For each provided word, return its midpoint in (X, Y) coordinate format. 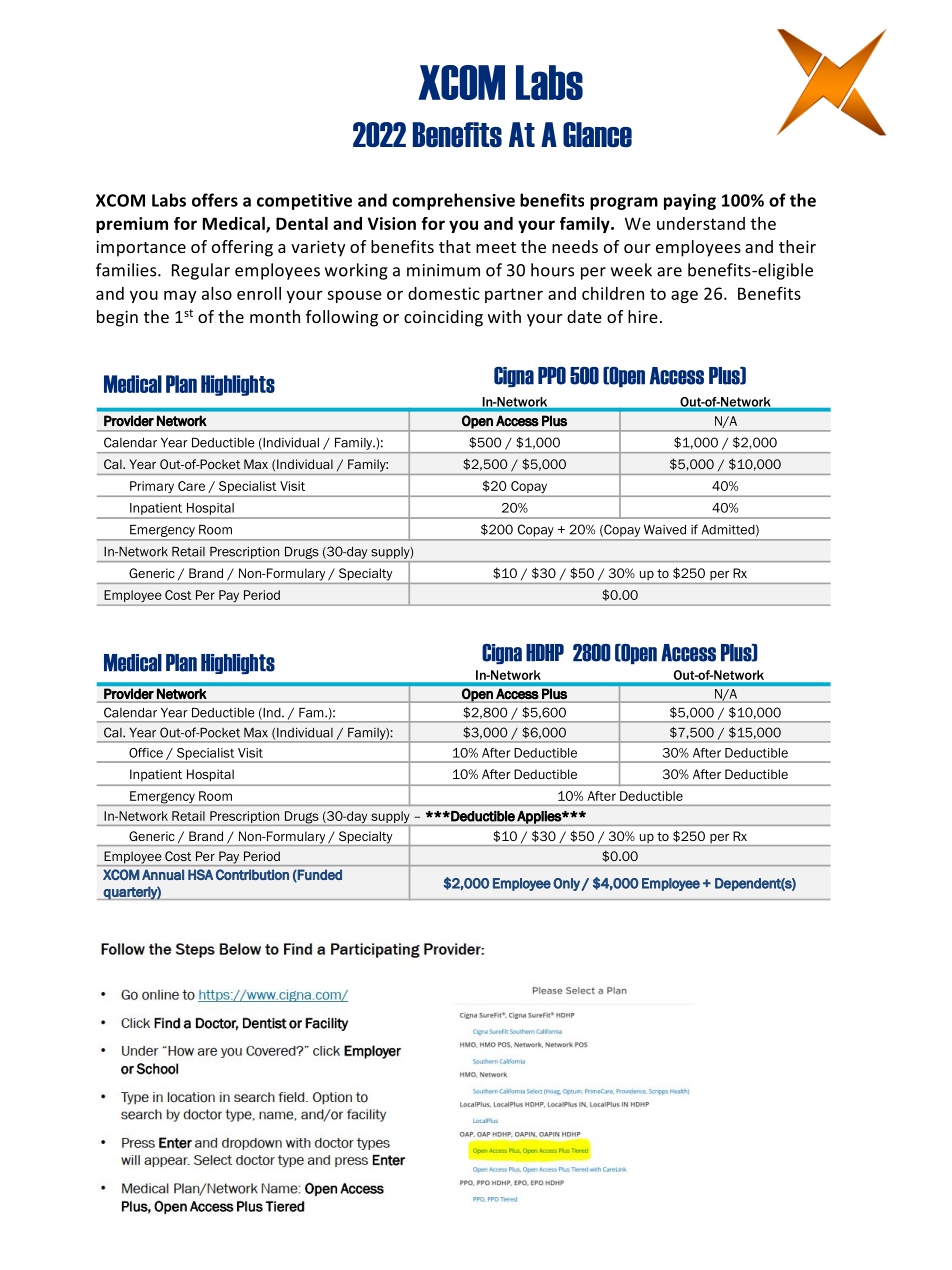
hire (643, 316)
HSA (200, 874)
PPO (552, 376)
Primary (152, 487)
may (180, 296)
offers (215, 200)
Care (191, 486)
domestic (444, 293)
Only (567, 884)
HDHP (545, 653)
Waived (665, 529)
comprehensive (453, 201)
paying (690, 202)
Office (146, 753)
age (684, 296)
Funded (319, 875)
